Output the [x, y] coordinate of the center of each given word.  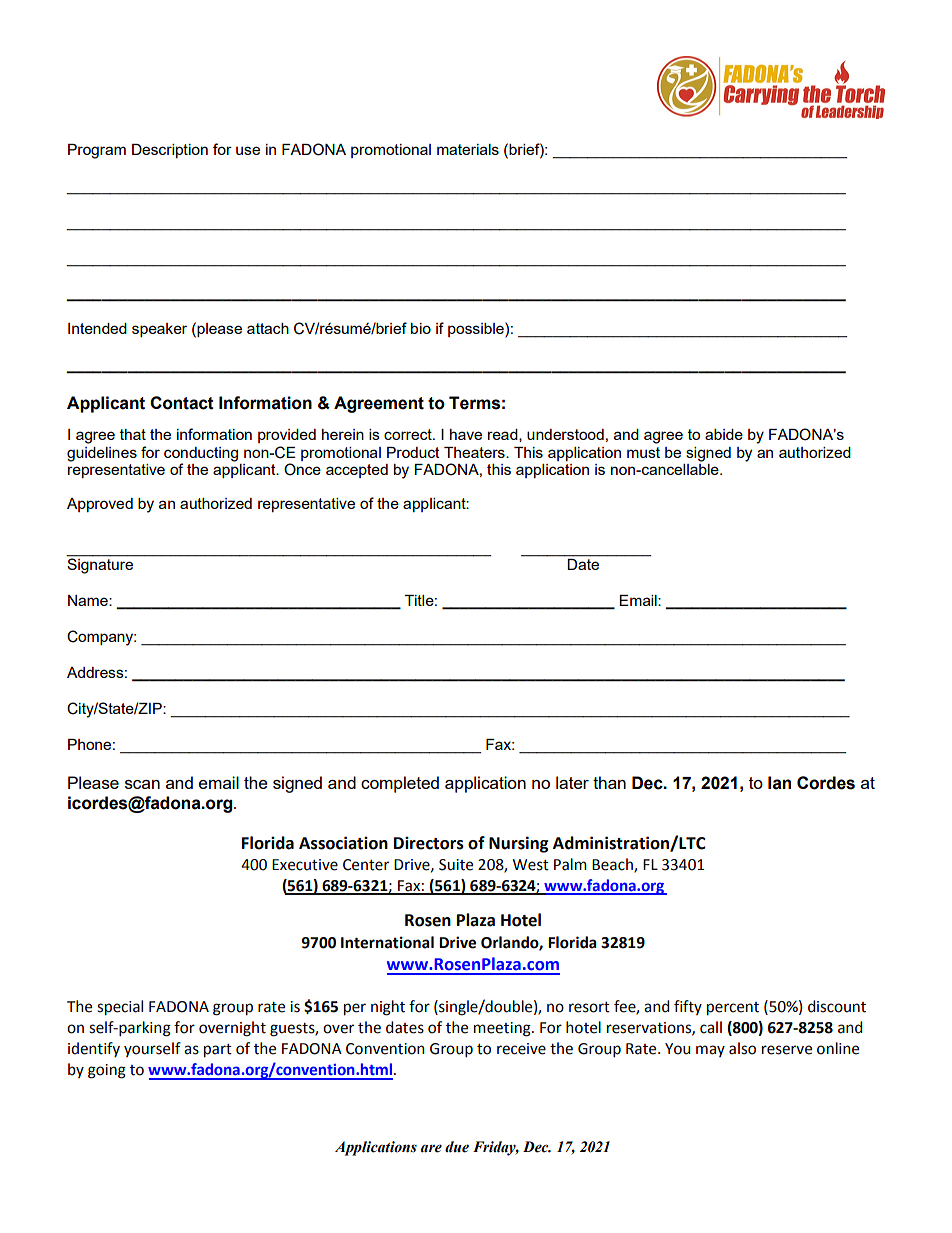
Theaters [475, 452]
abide [724, 434]
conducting [201, 454]
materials [468, 149]
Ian [779, 783]
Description [170, 151]
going [107, 1071]
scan [142, 784]
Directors [429, 843]
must [643, 452]
